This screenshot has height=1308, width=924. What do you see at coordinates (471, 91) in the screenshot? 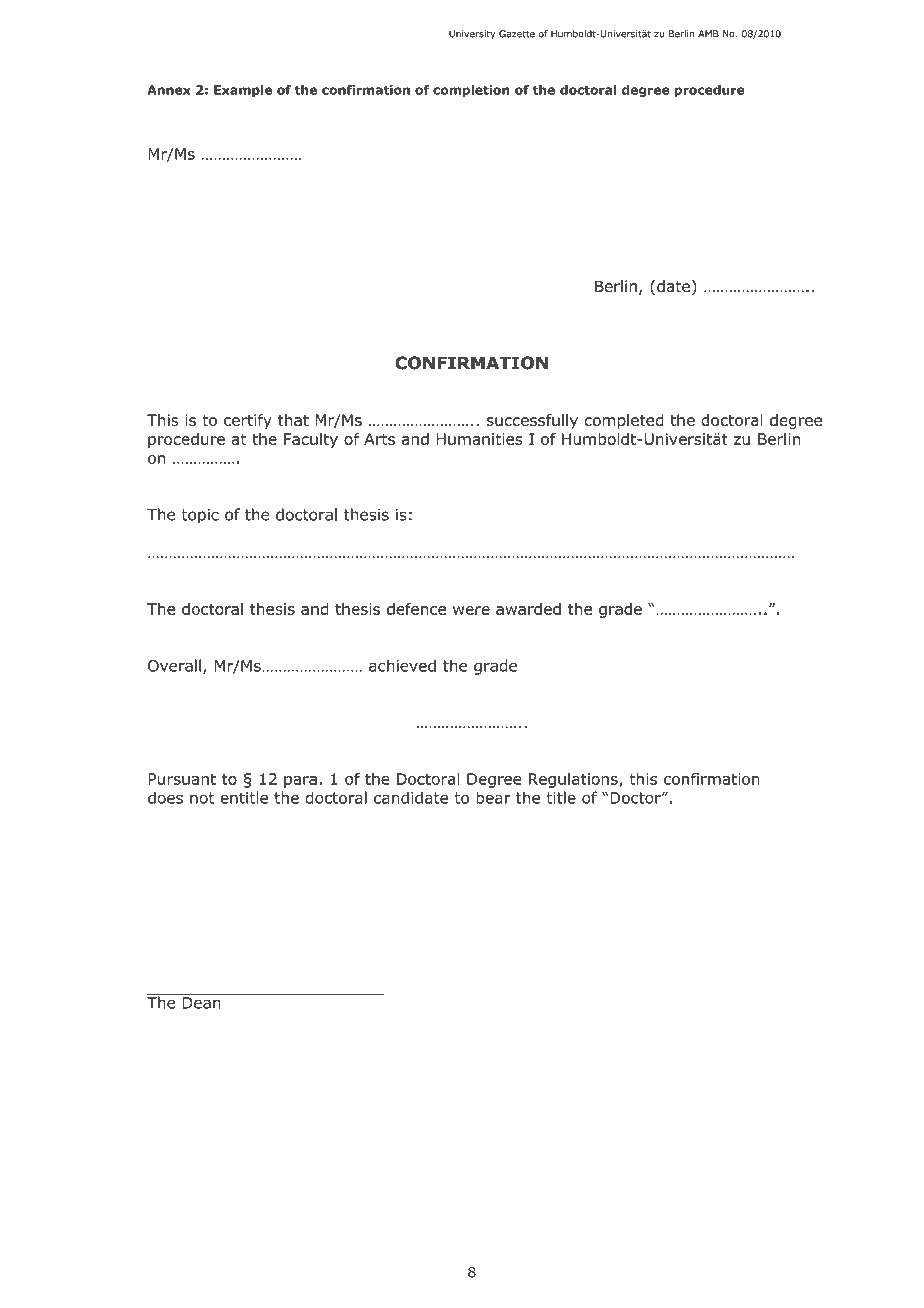
I see `completion` at bounding box center [471, 91].
